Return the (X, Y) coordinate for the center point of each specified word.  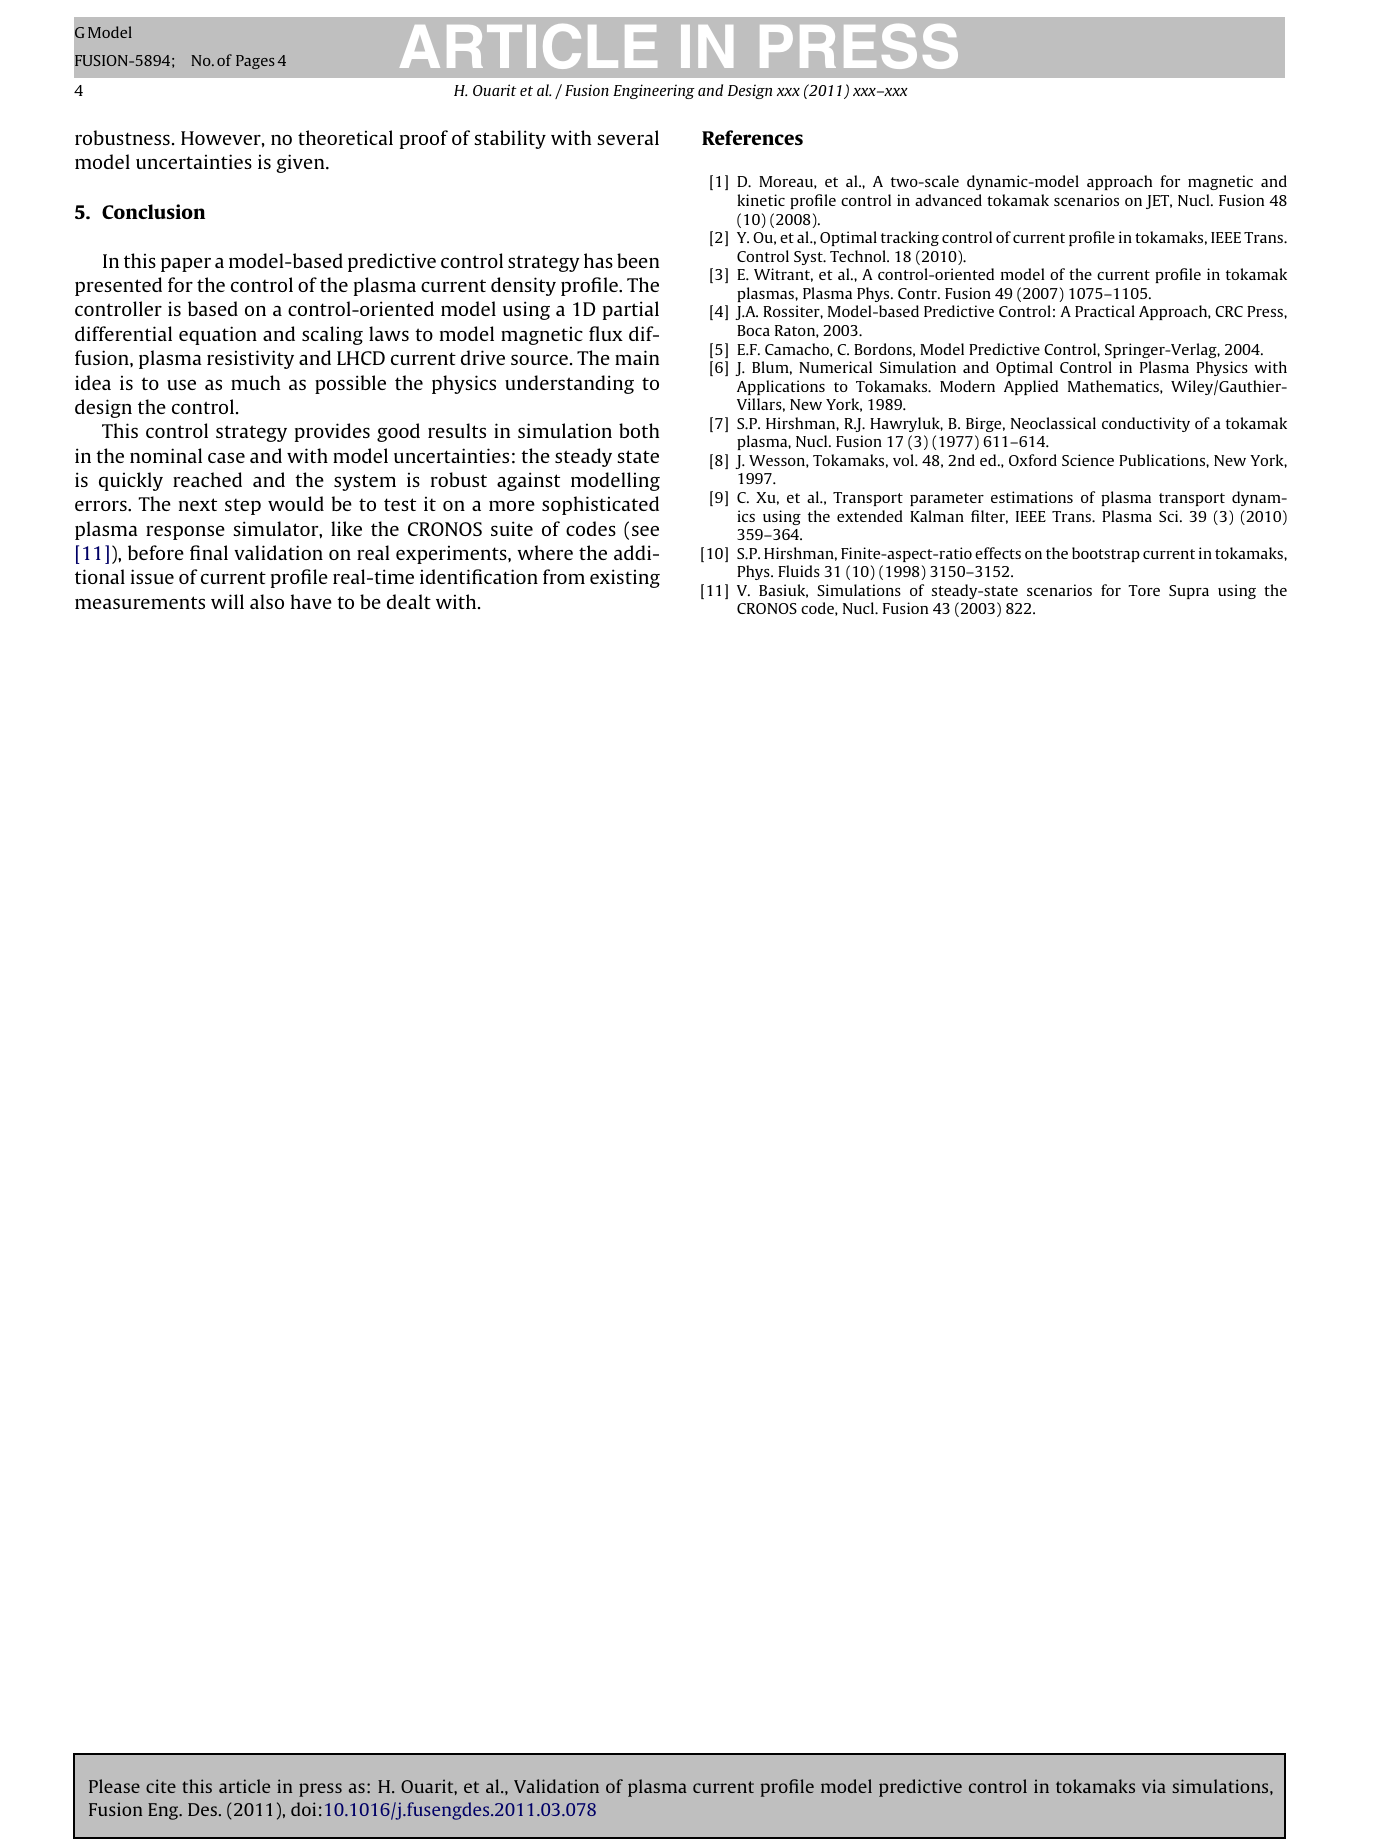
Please (114, 1786)
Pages (255, 62)
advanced (948, 200)
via (1154, 1786)
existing (625, 578)
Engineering (654, 91)
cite (161, 1786)
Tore (1144, 590)
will (227, 601)
